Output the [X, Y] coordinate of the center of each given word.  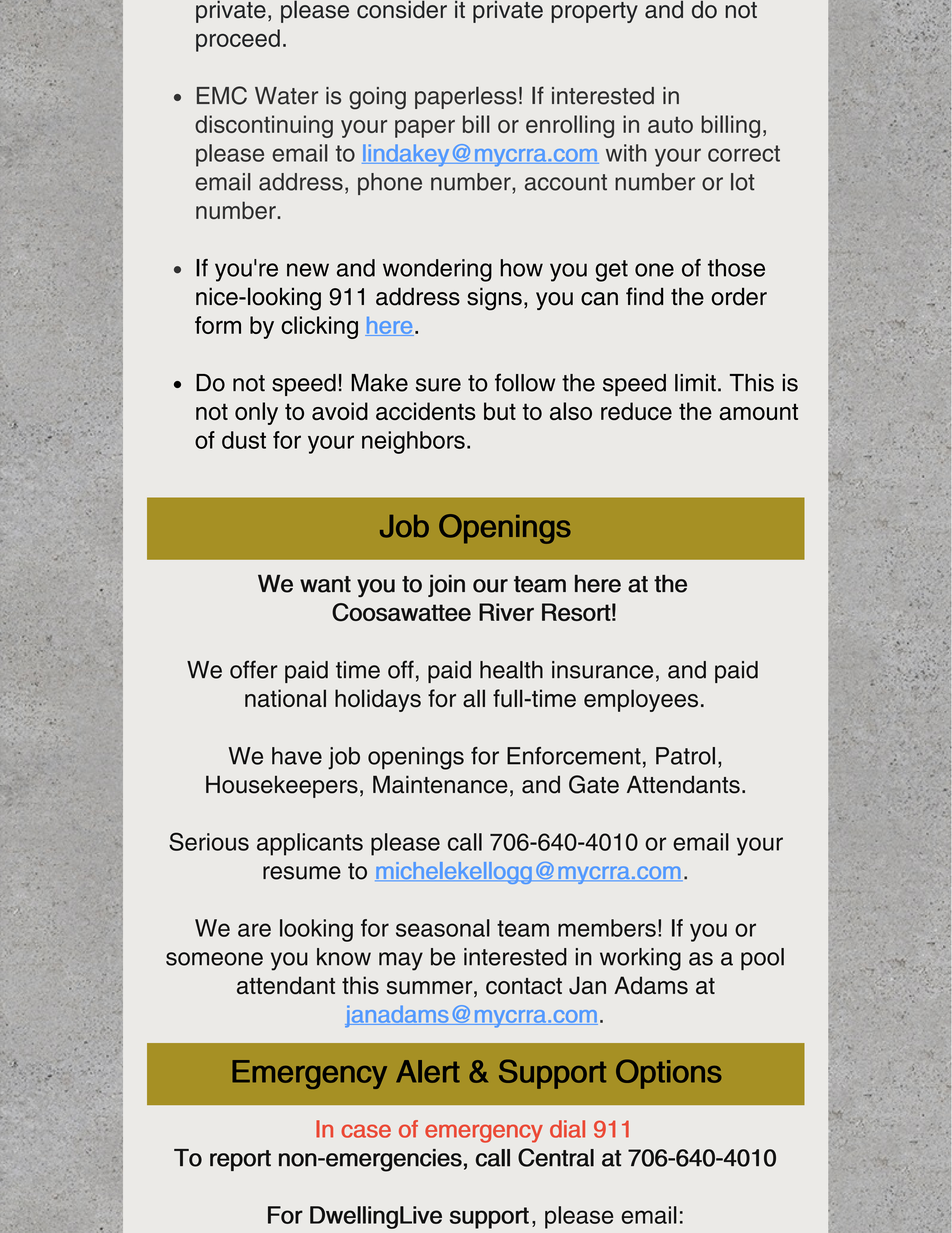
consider [402, 9]
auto [670, 125]
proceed [238, 40]
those [736, 268]
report [240, 1160]
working [640, 959]
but [500, 411]
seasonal [443, 928]
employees [641, 700]
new [308, 270]
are [254, 930]
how [521, 268]
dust [244, 440]
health [511, 670]
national [285, 698]
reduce [636, 411]
